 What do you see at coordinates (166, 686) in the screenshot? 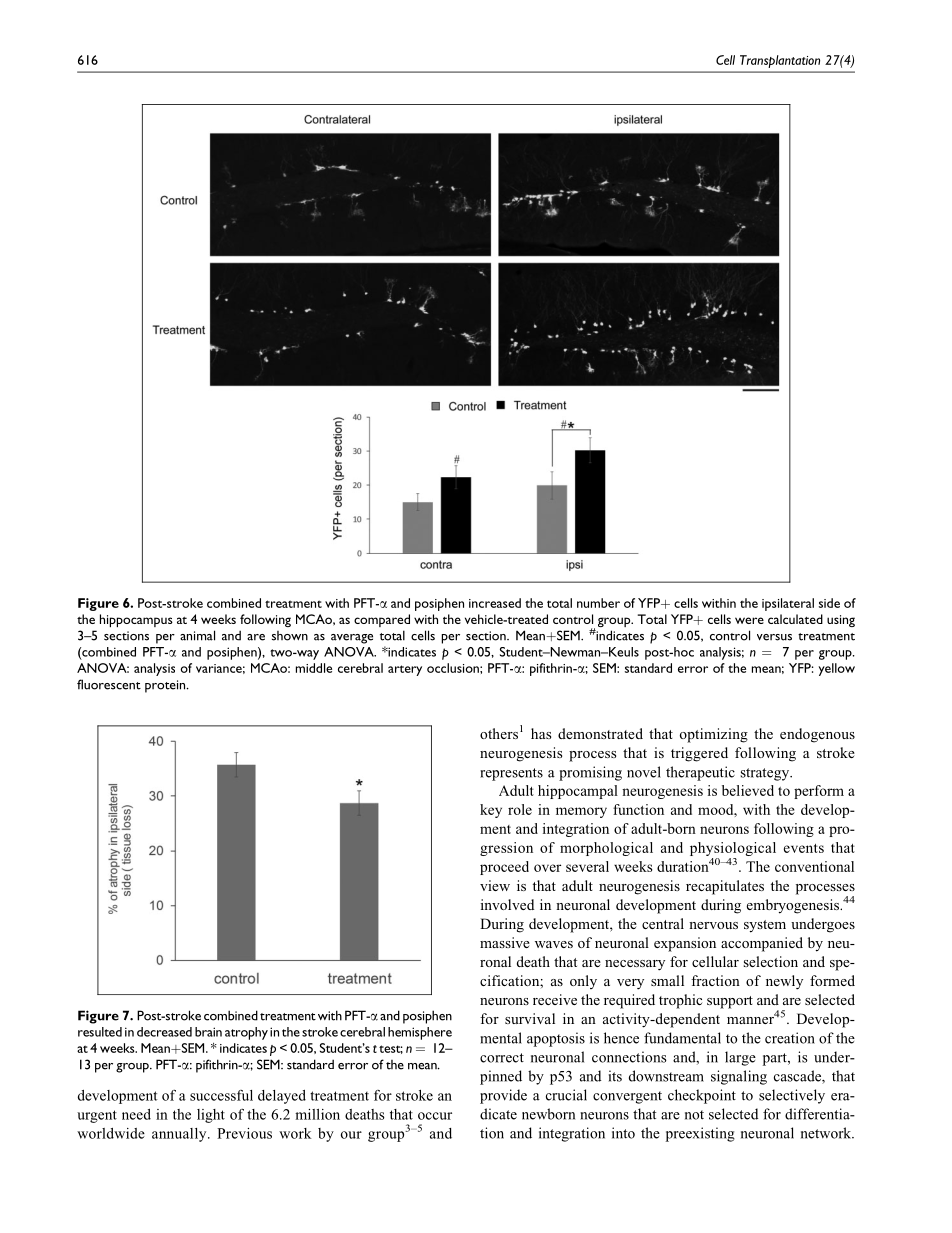
I see `protein` at bounding box center [166, 686].
